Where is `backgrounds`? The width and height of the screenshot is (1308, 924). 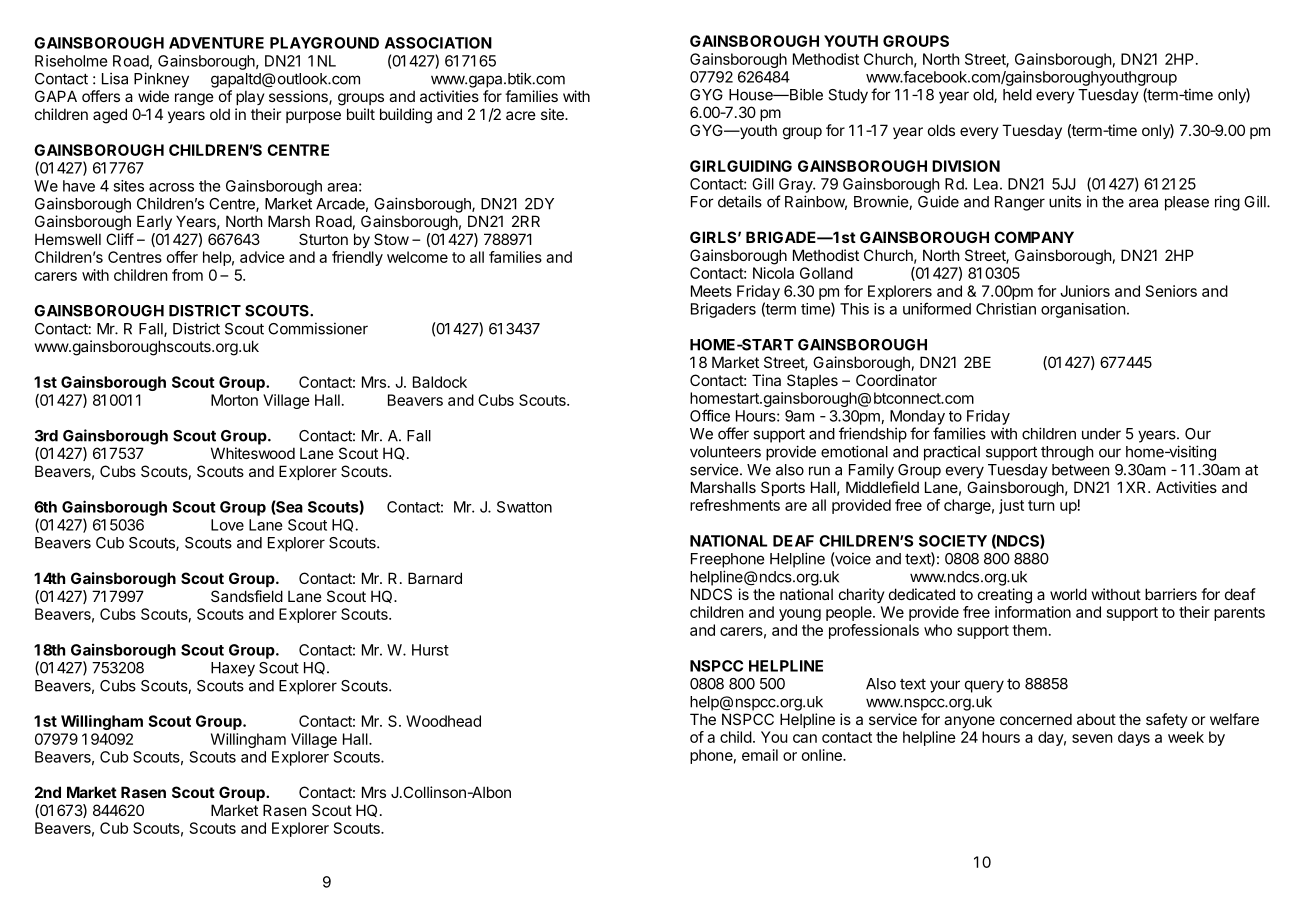
backgrounds is located at coordinates (227, 378).
